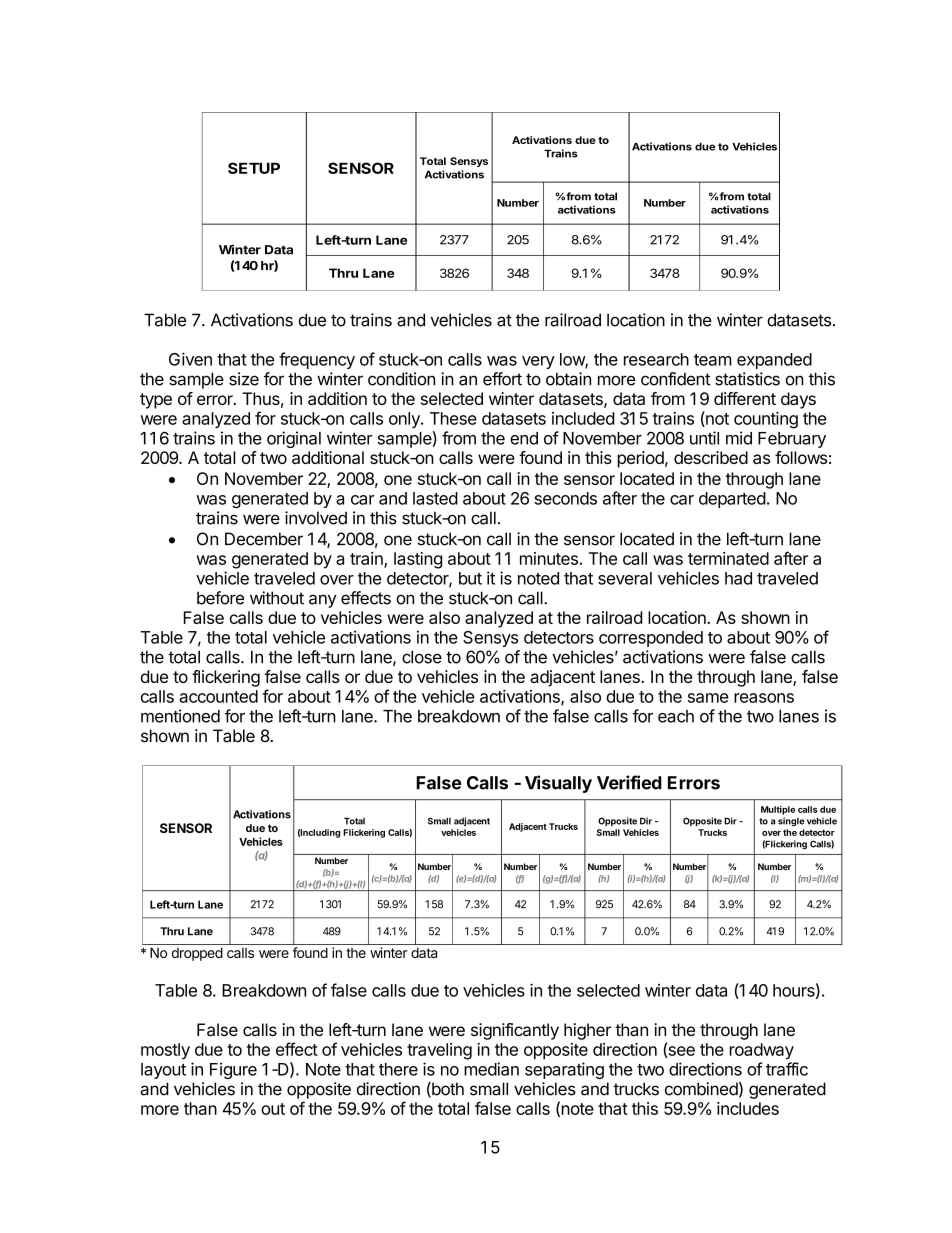  I want to click on December, so click(264, 539).
